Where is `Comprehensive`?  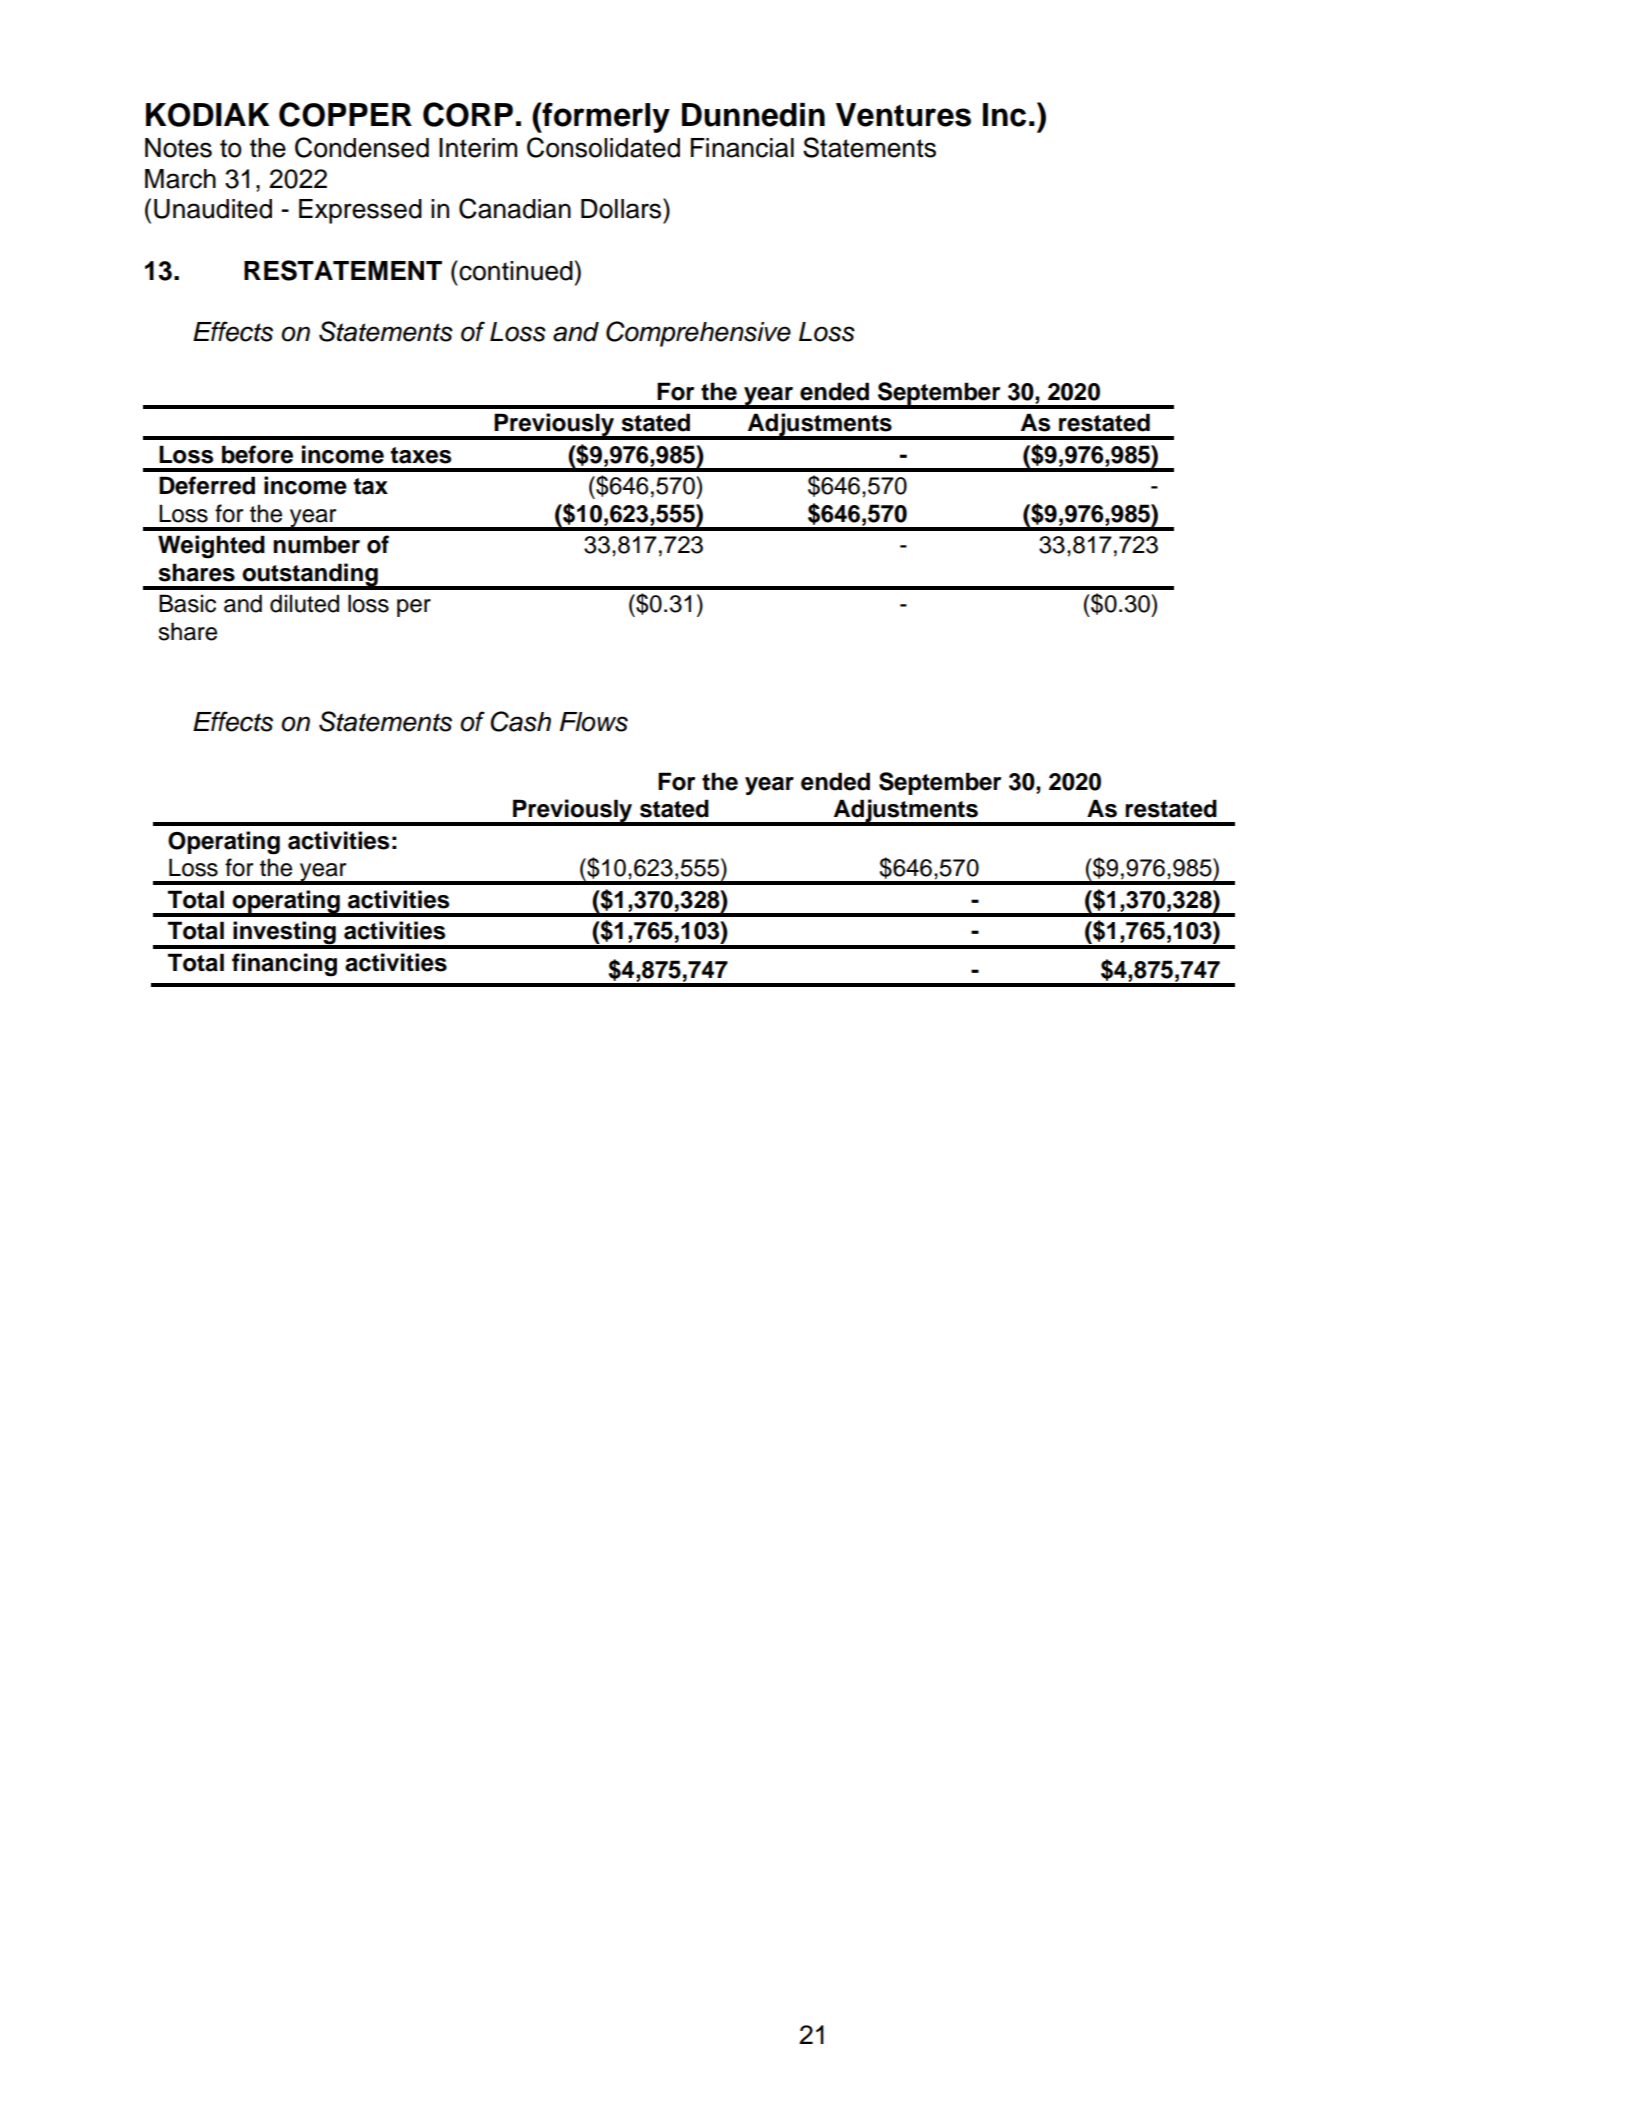 Comprehensive is located at coordinates (698, 334).
